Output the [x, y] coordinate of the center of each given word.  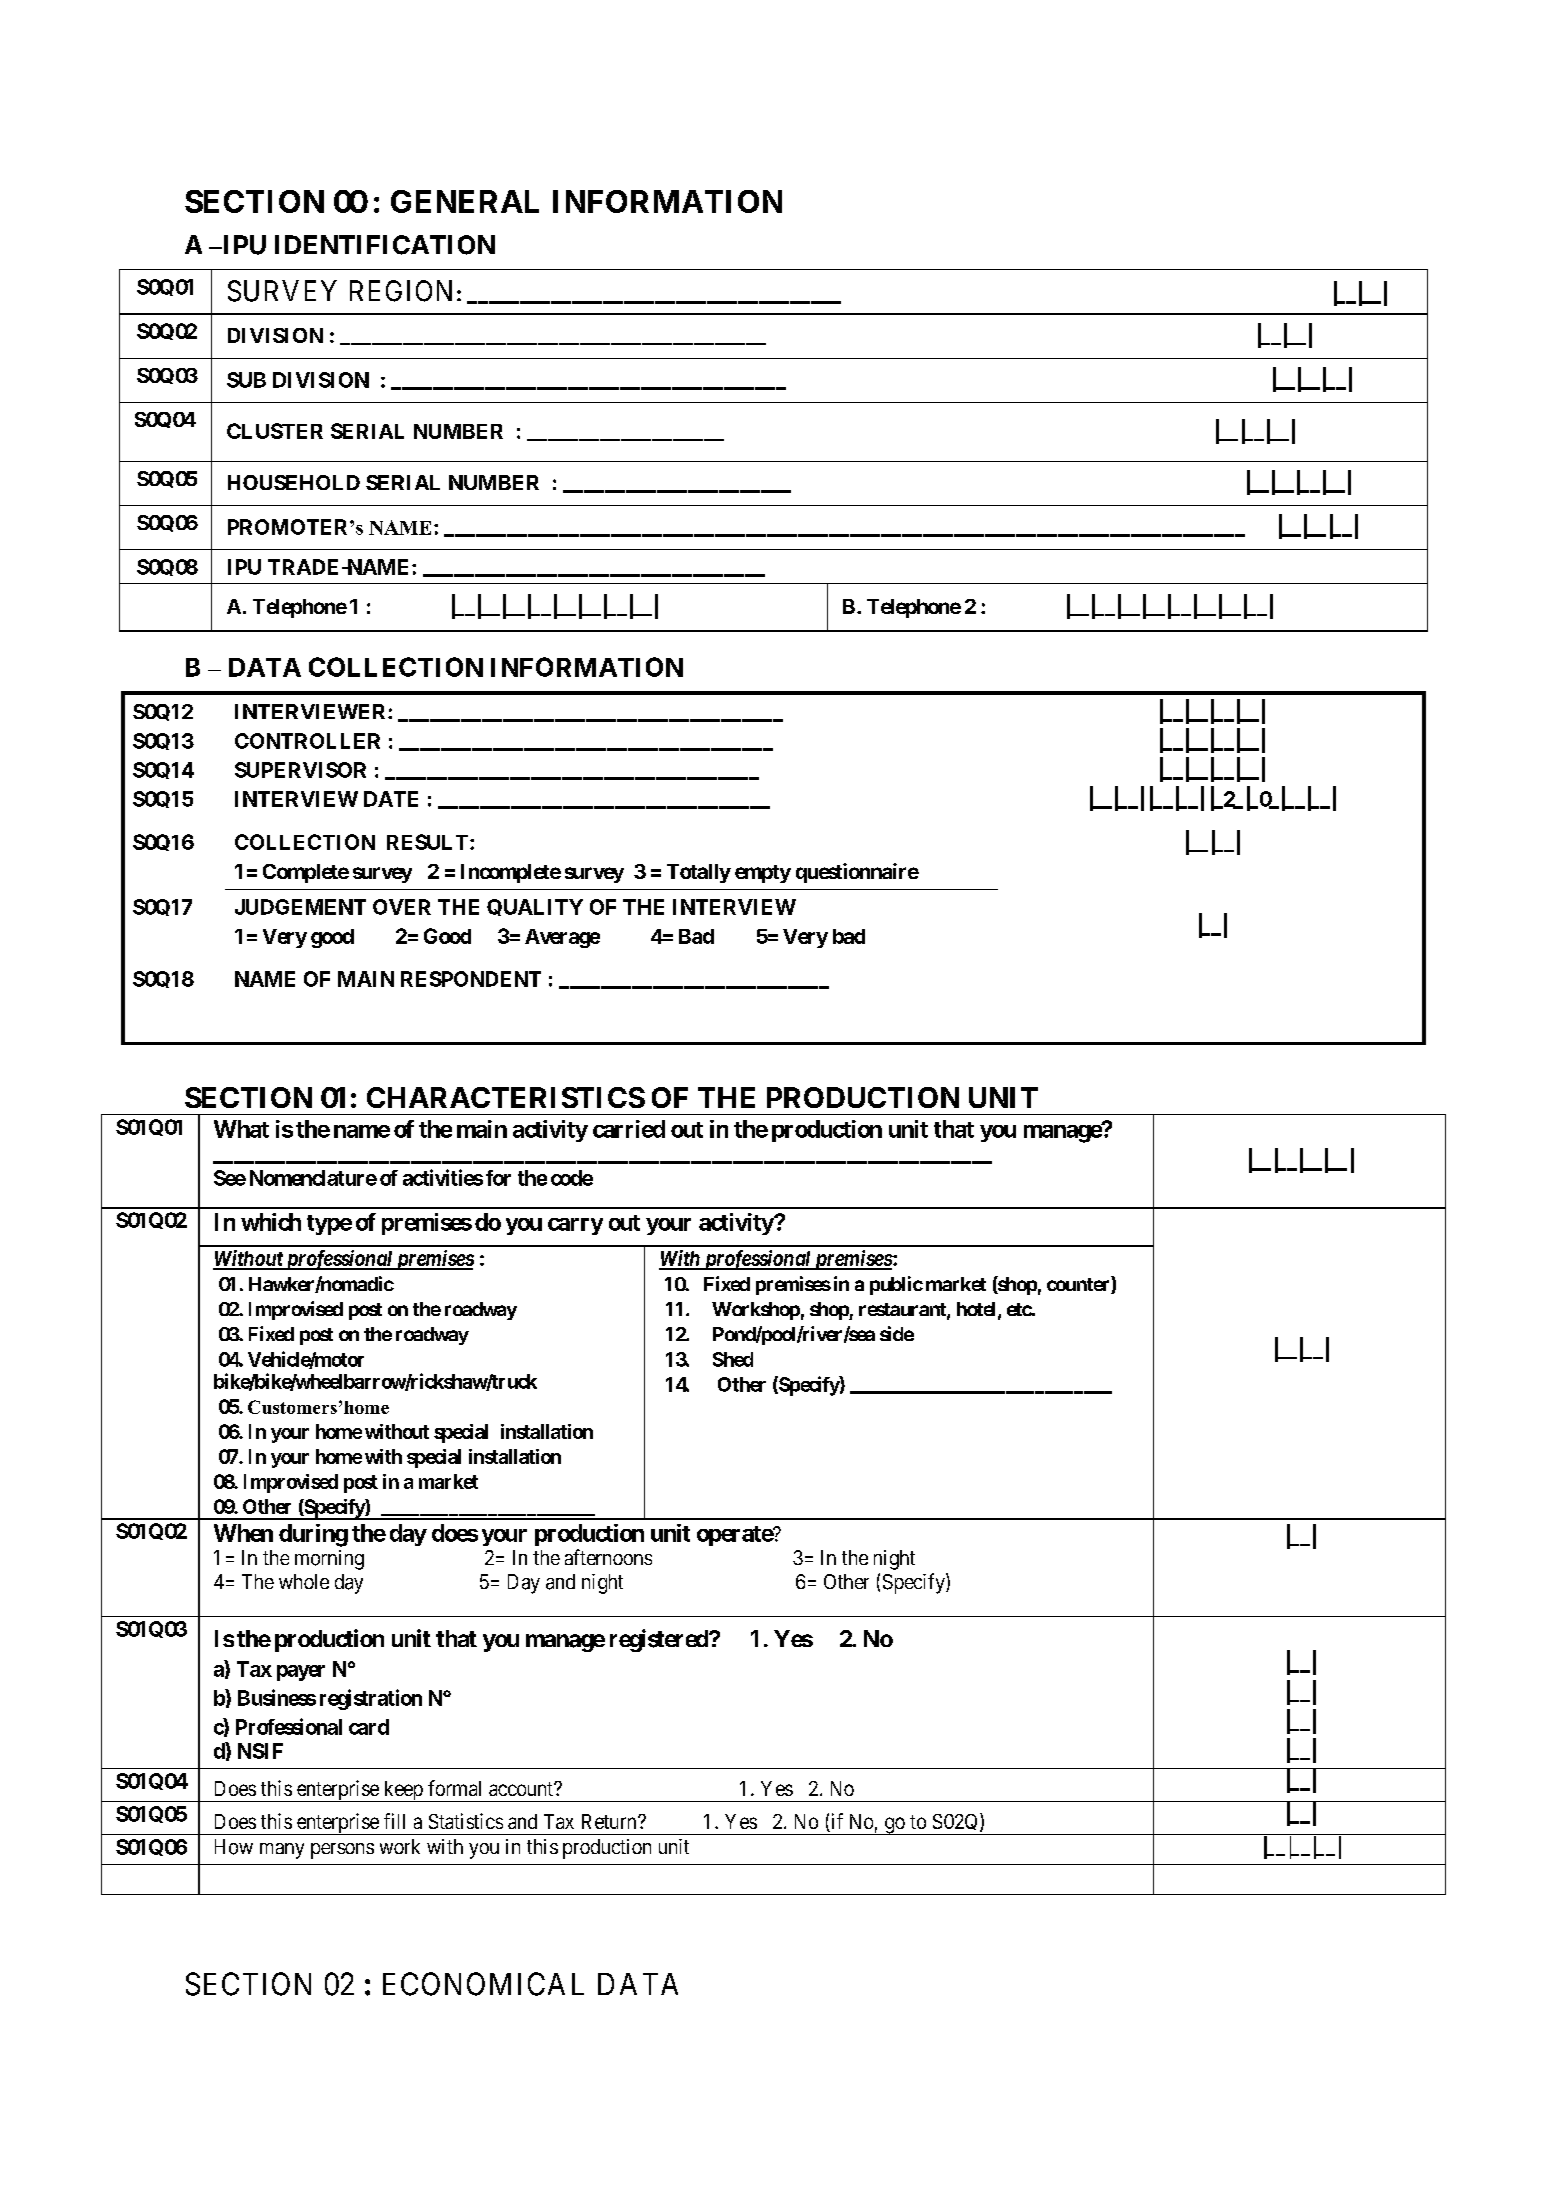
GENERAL [465, 201]
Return [610, 1821]
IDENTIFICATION [385, 245]
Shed [733, 1359]
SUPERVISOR [300, 770]
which [271, 1222]
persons [342, 1851]
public [896, 1285]
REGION [401, 291]
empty [763, 874]
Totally [699, 873]
